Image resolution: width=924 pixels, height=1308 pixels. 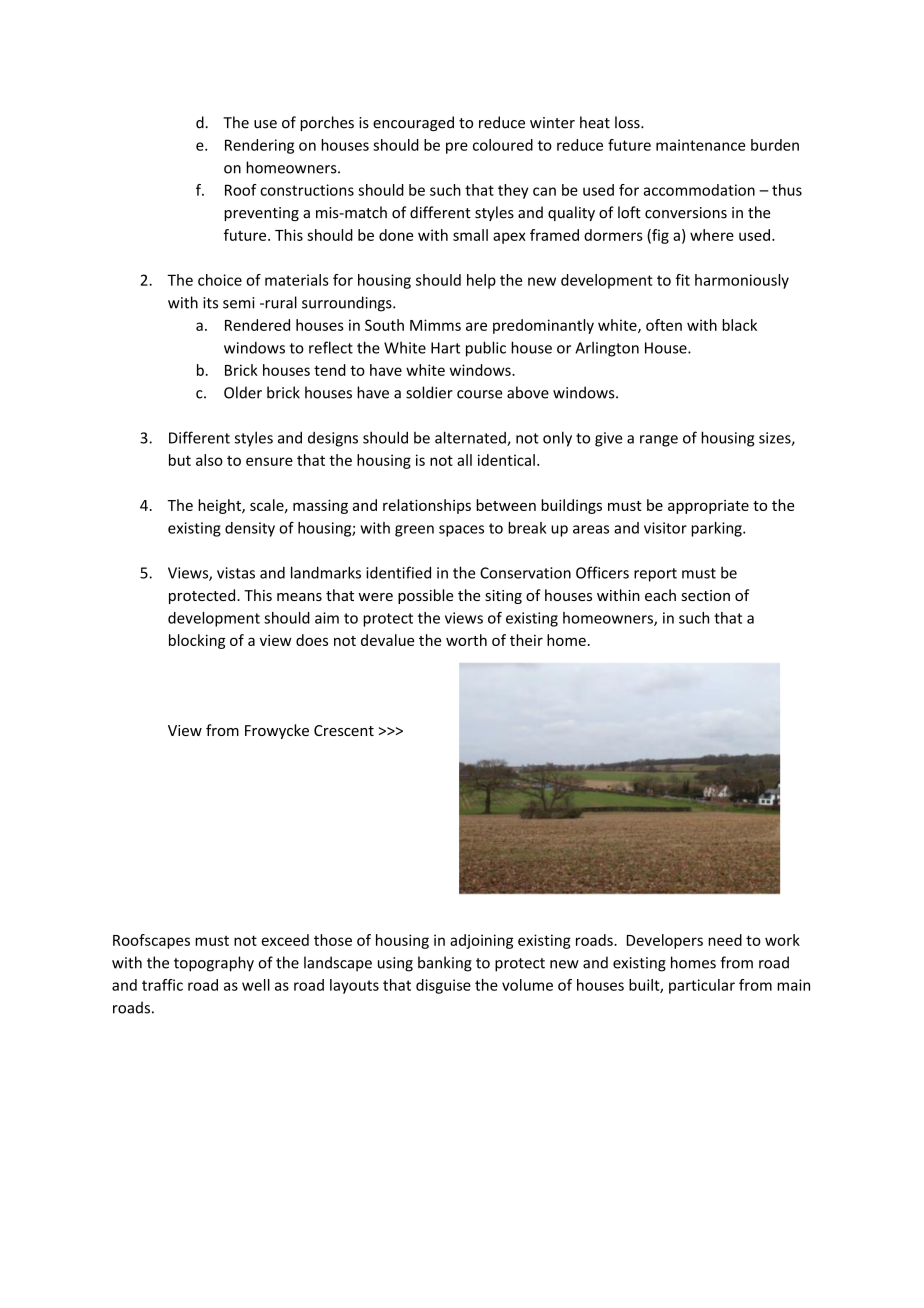 I want to click on help, so click(x=481, y=281).
